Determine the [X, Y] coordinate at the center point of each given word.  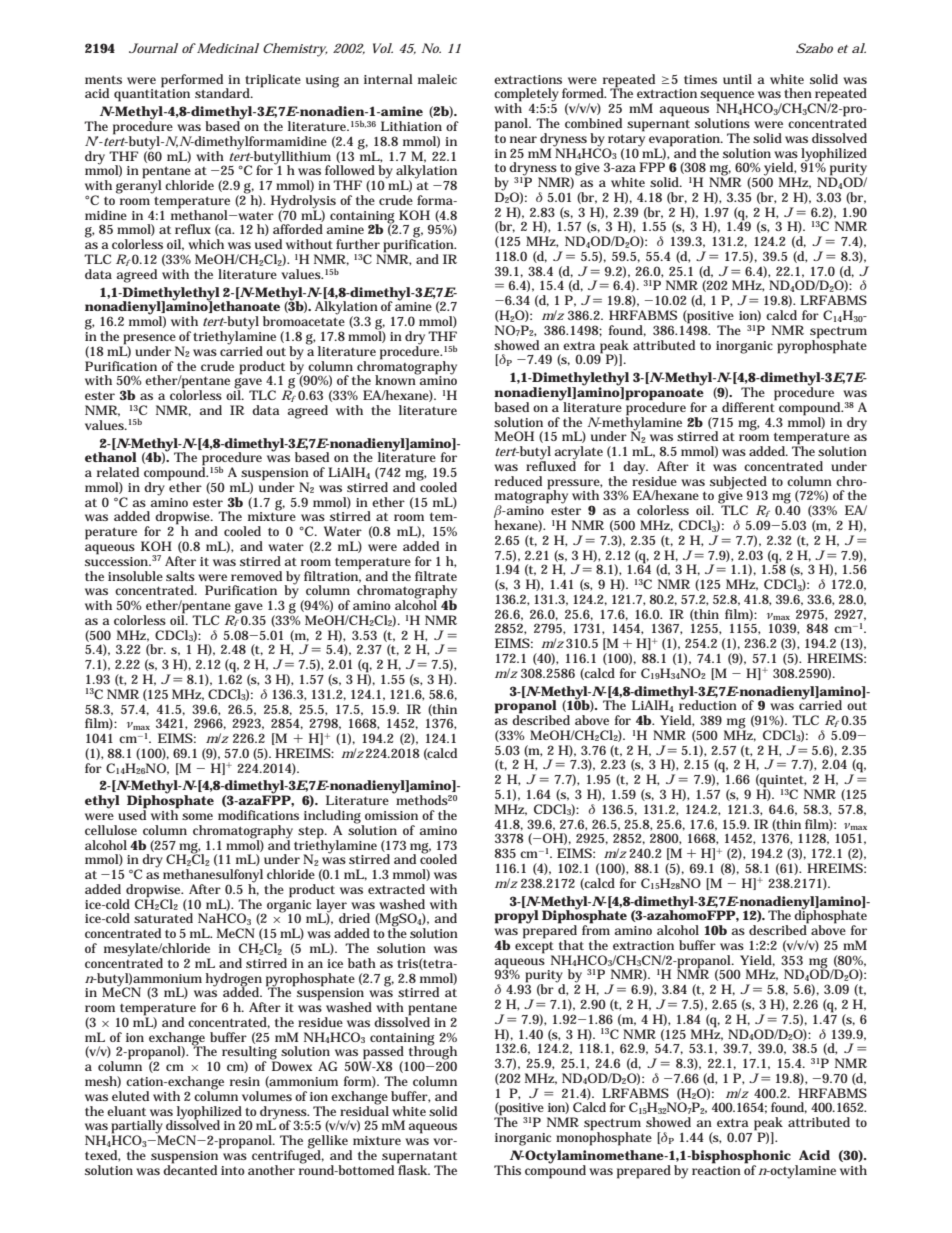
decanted [190, 1168]
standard [224, 93]
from [596, 929]
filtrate [436, 576]
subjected [738, 484]
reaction [716, 1169]
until [737, 79]
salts [180, 576]
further [358, 244]
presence [149, 340]
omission [391, 815]
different [749, 406]
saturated [163, 918]
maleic [437, 79]
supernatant [419, 1158]
